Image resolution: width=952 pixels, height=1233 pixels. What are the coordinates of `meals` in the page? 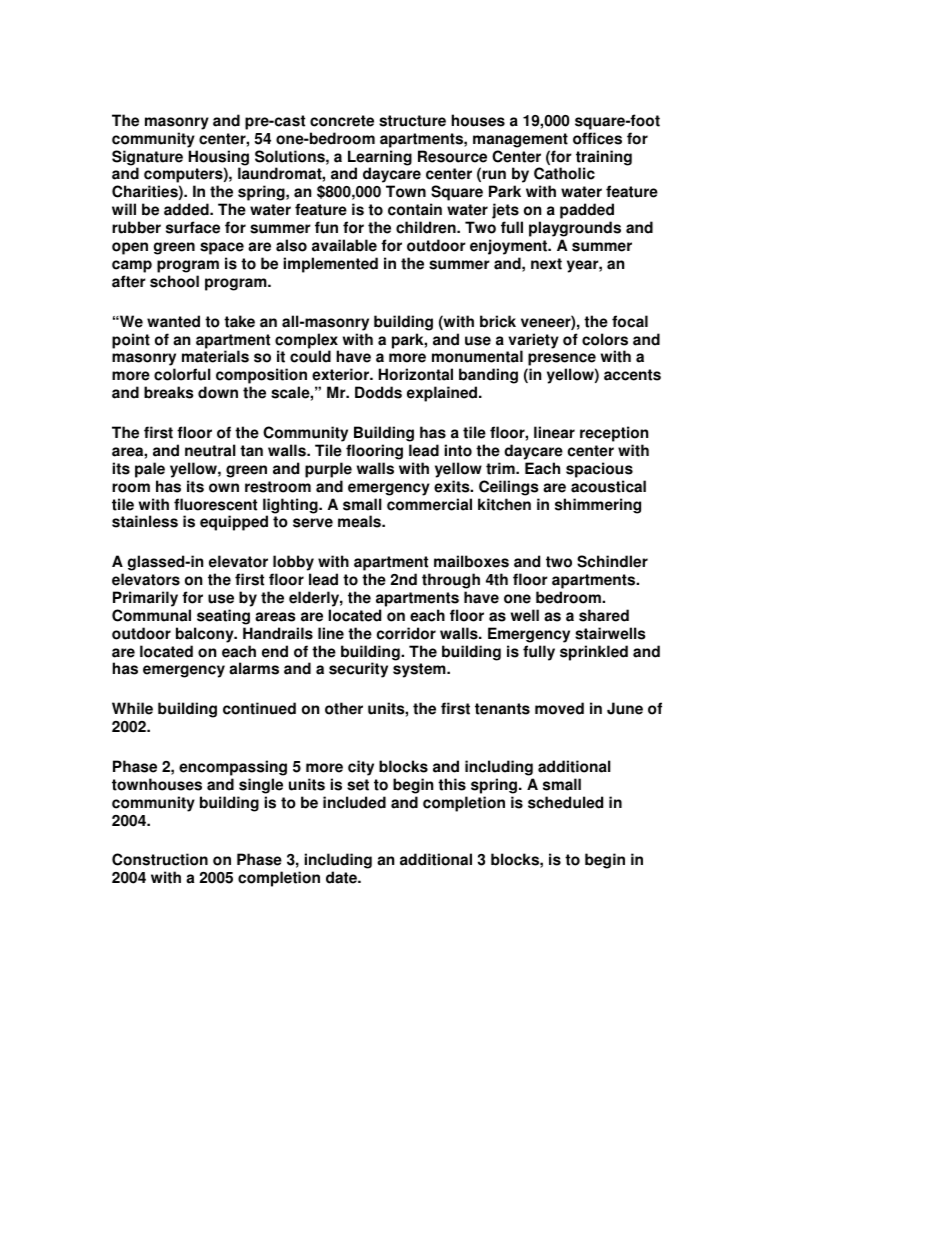 It's located at (360, 521).
